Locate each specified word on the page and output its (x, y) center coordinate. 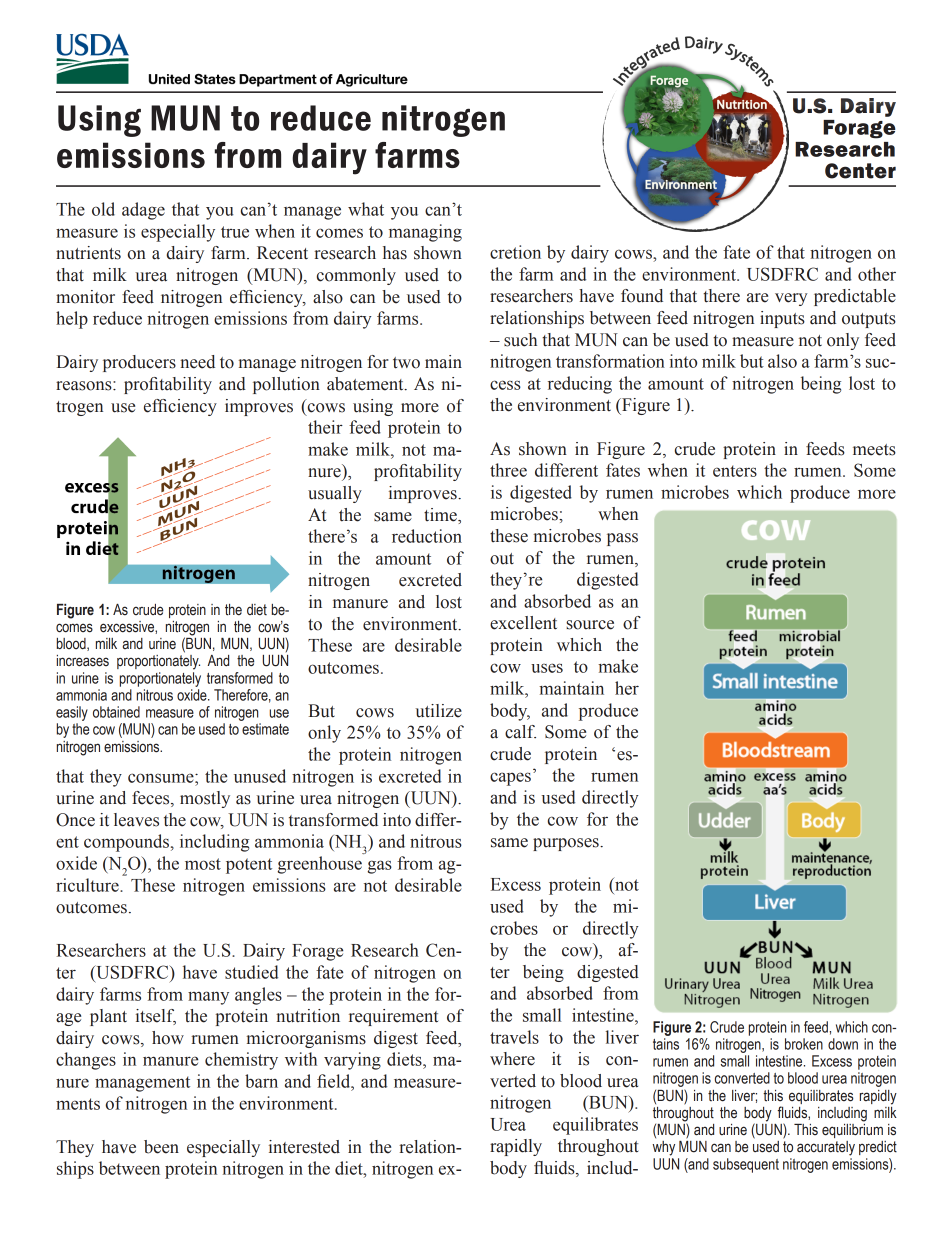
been (161, 1147)
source (590, 625)
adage (143, 211)
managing (425, 233)
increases (83, 661)
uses (547, 668)
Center (860, 171)
